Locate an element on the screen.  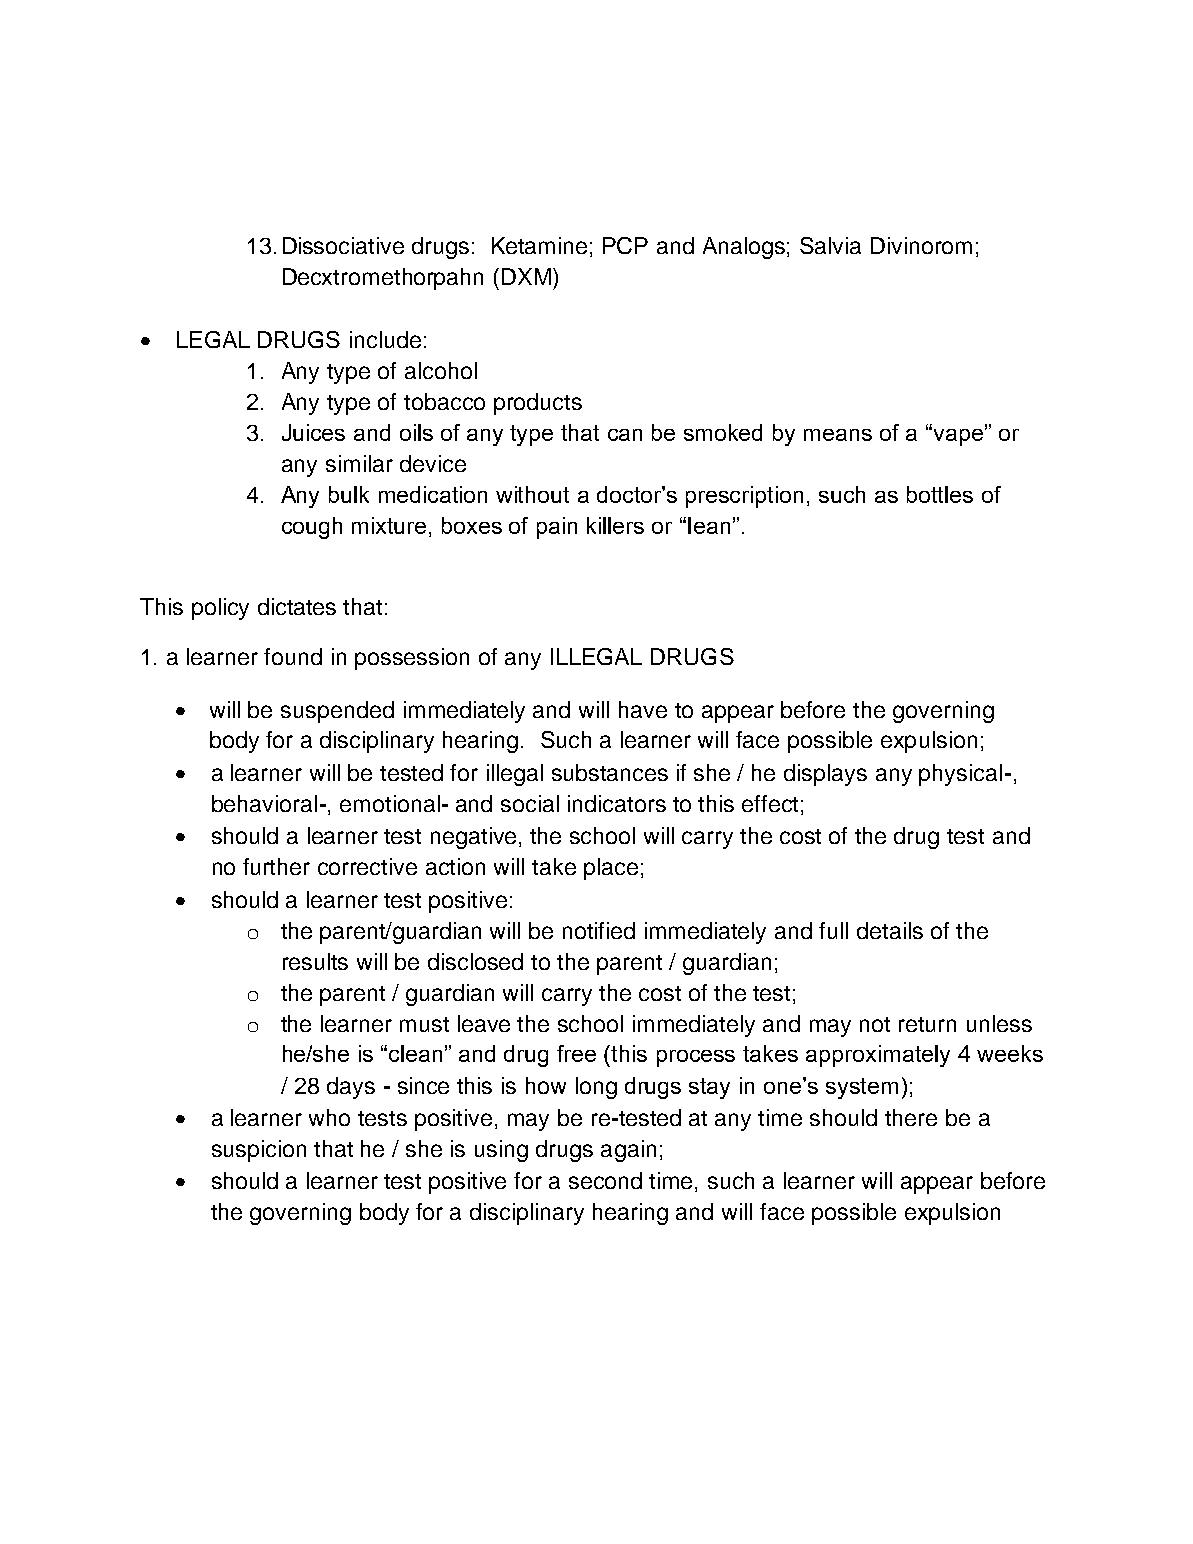
return is located at coordinates (927, 1024).
